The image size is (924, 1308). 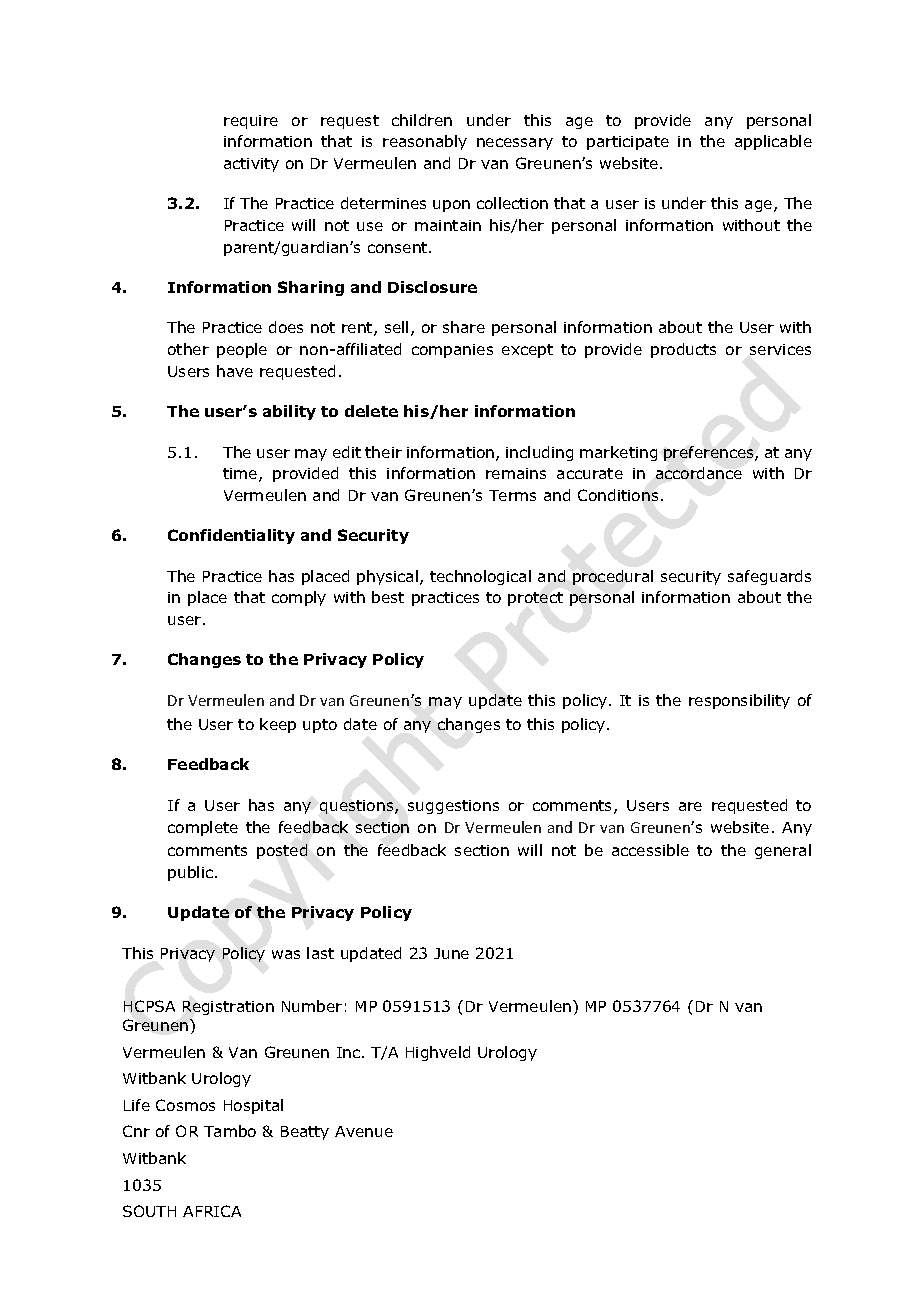 I want to click on AFRICA, so click(x=212, y=1211).
